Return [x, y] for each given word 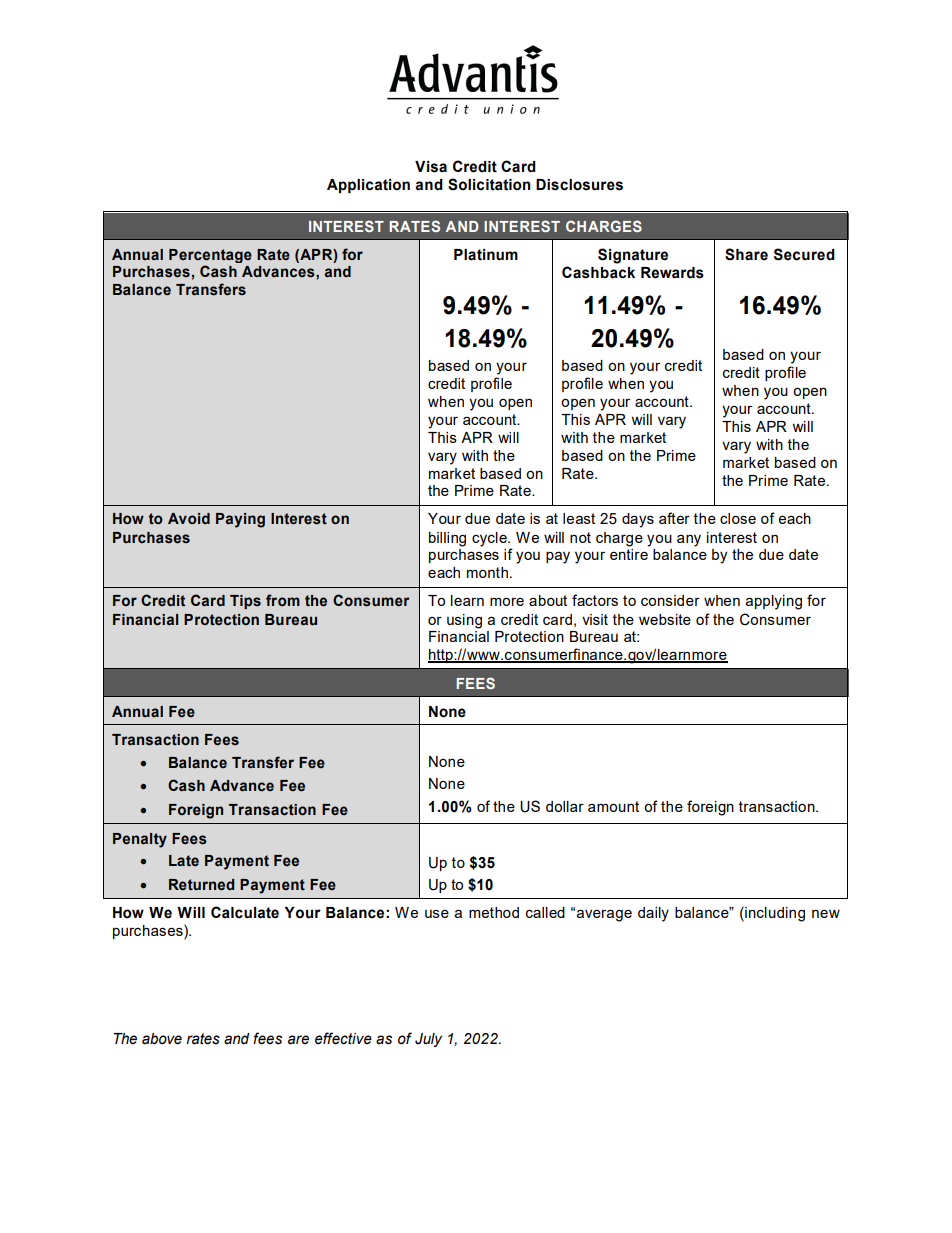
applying [773, 602]
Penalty [140, 840]
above [162, 1039]
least [579, 518]
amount [613, 806]
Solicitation [489, 184]
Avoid [189, 519]
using [464, 621]
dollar [565, 806]
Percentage [210, 256]
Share [746, 254]
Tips [245, 602]
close [738, 518]
